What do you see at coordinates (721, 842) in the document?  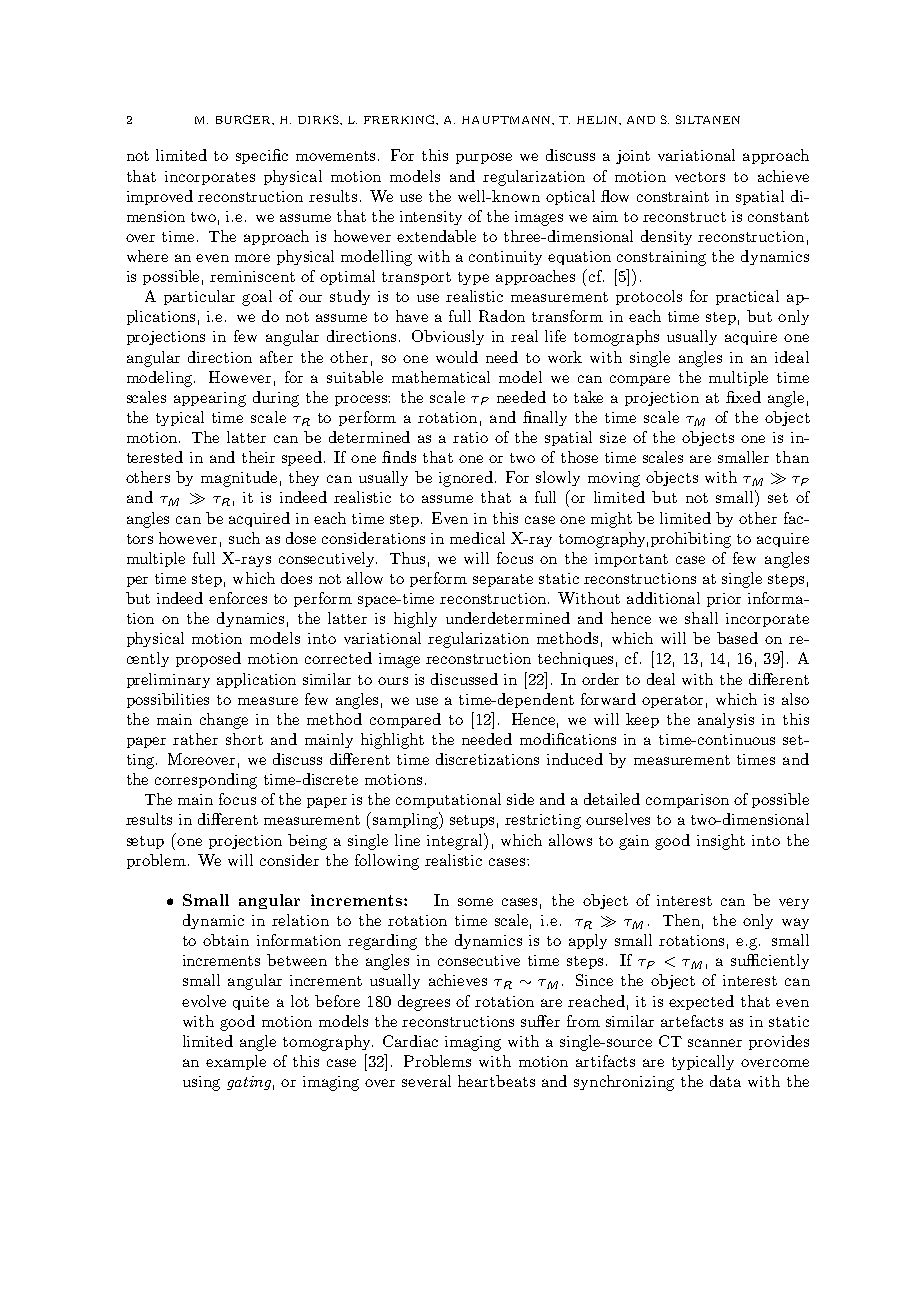 I see `insight` at bounding box center [721, 842].
